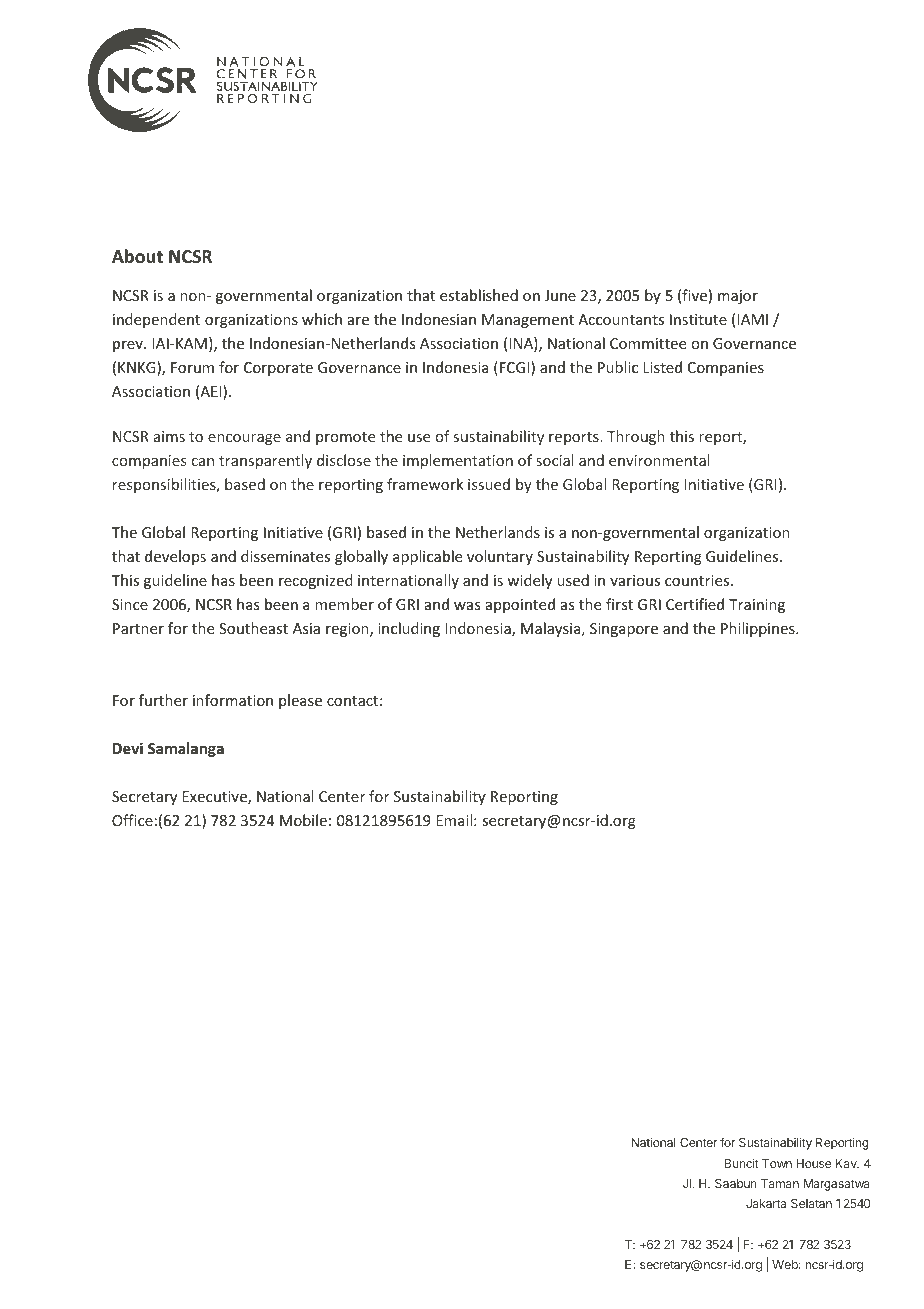  Describe the element at coordinates (479, 295) in the screenshot. I see `established` at that location.
